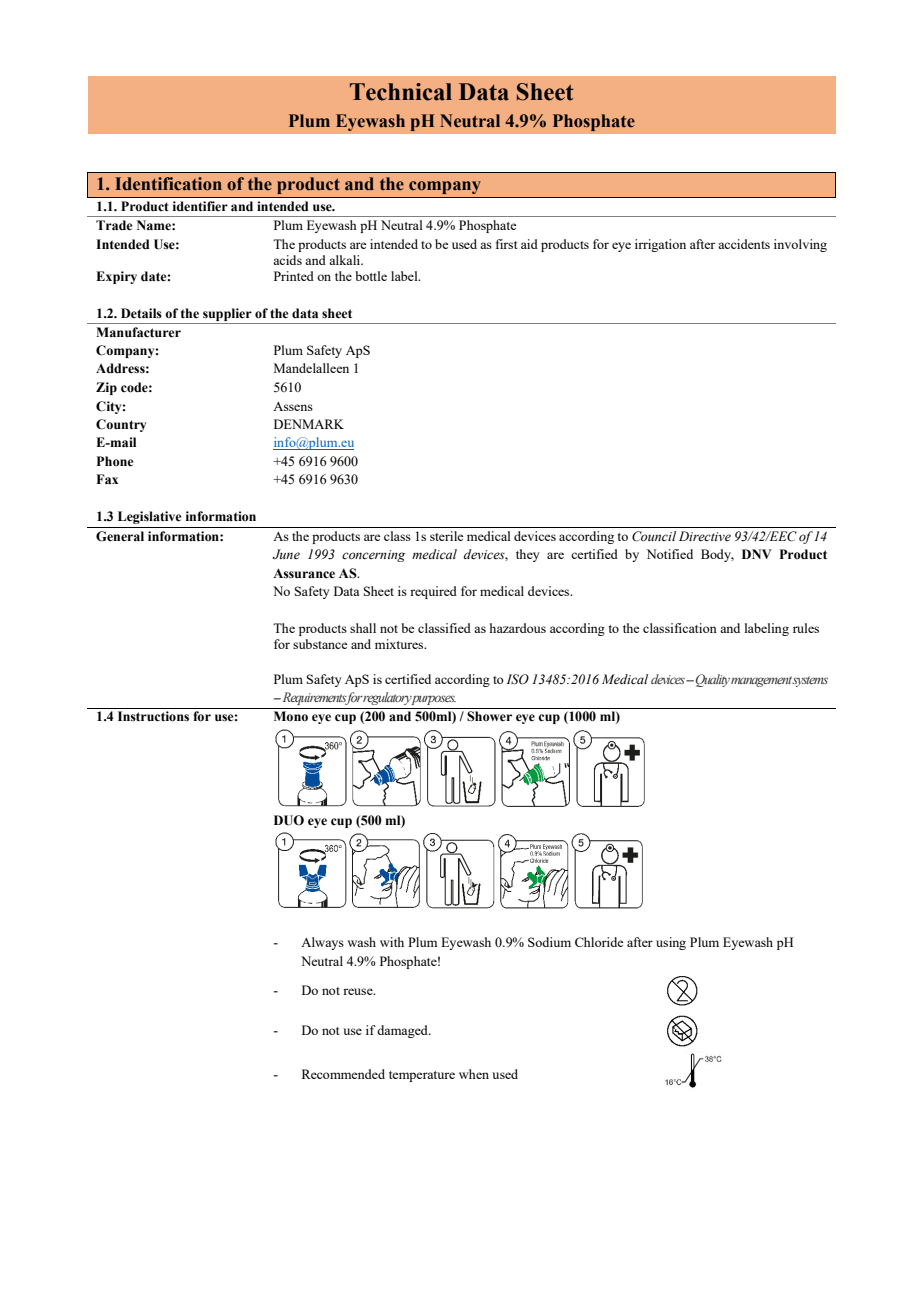 Image resolution: width=924 pixels, height=1308 pixels. I want to click on Recommended, so click(343, 1074).
